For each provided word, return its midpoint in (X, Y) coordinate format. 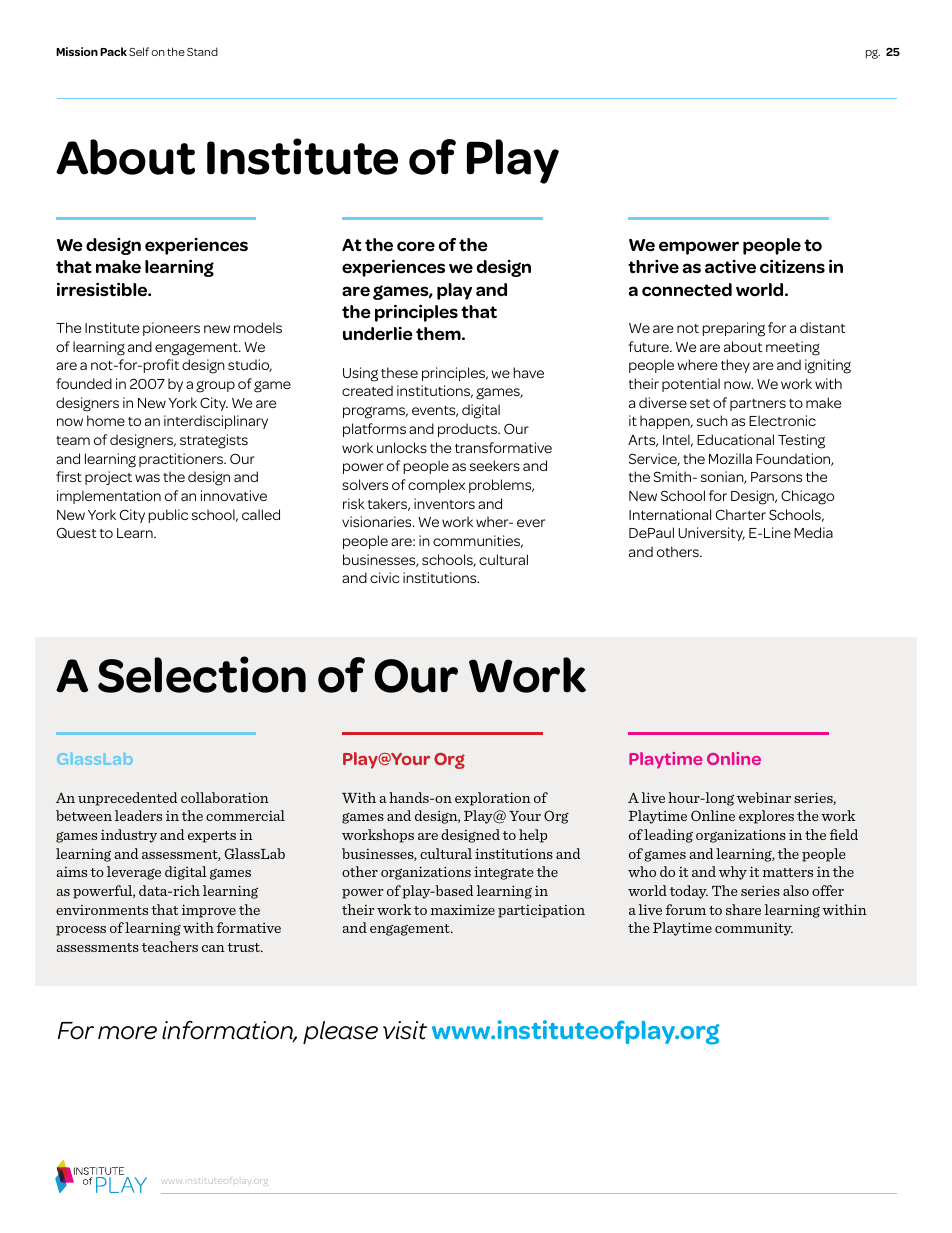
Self (139, 51)
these (399, 372)
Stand (202, 51)
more (127, 1033)
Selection (202, 674)
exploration (493, 799)
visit (405, 1030)
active (730, 267)
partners (758, 405)
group (215, 387)
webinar (764, 797)
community (754, 929)
